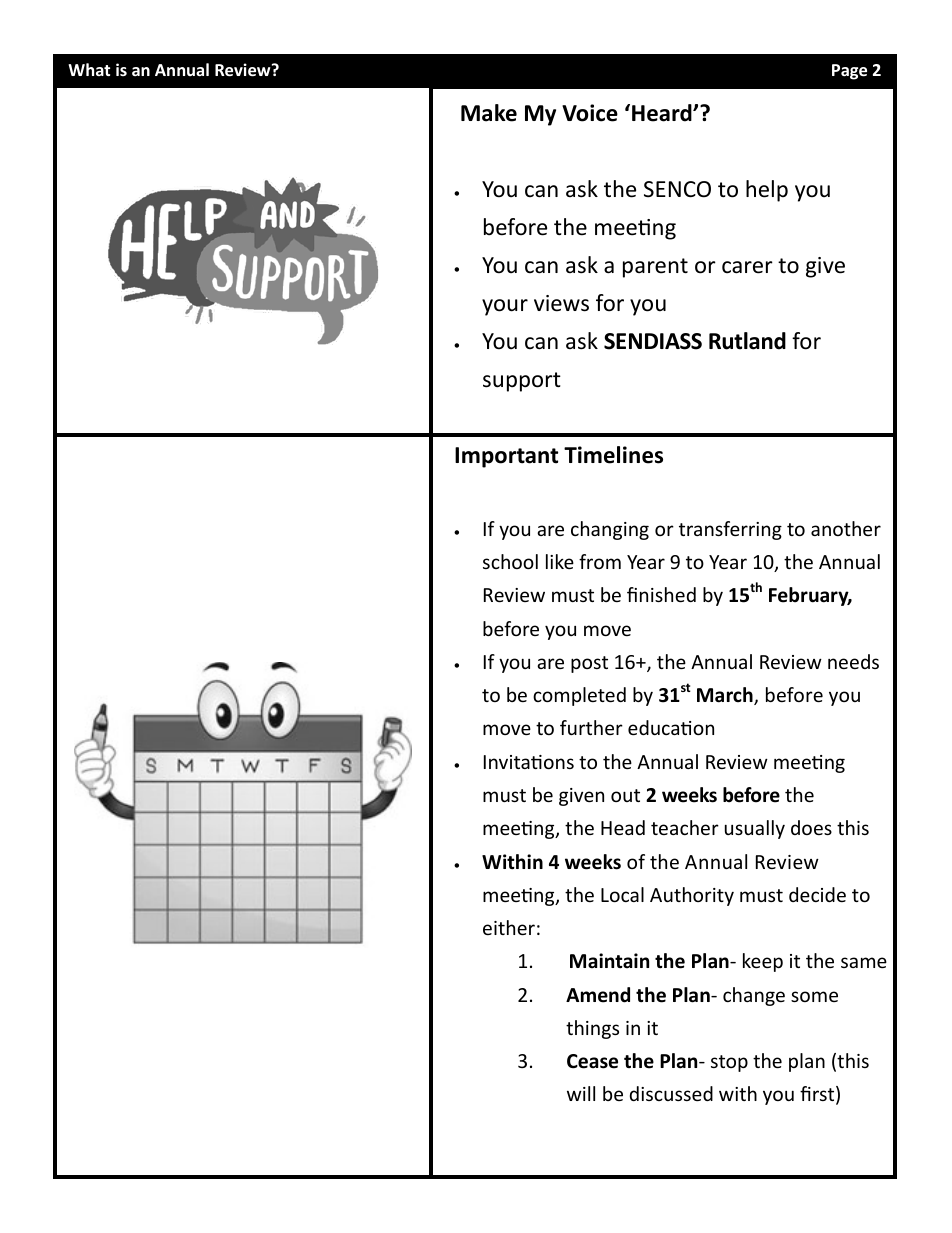 Image resolution: width=952 pixels, height=1233 pixels. Describe the element at coordinates (522, 382) in the document. I see `support` at that location.
